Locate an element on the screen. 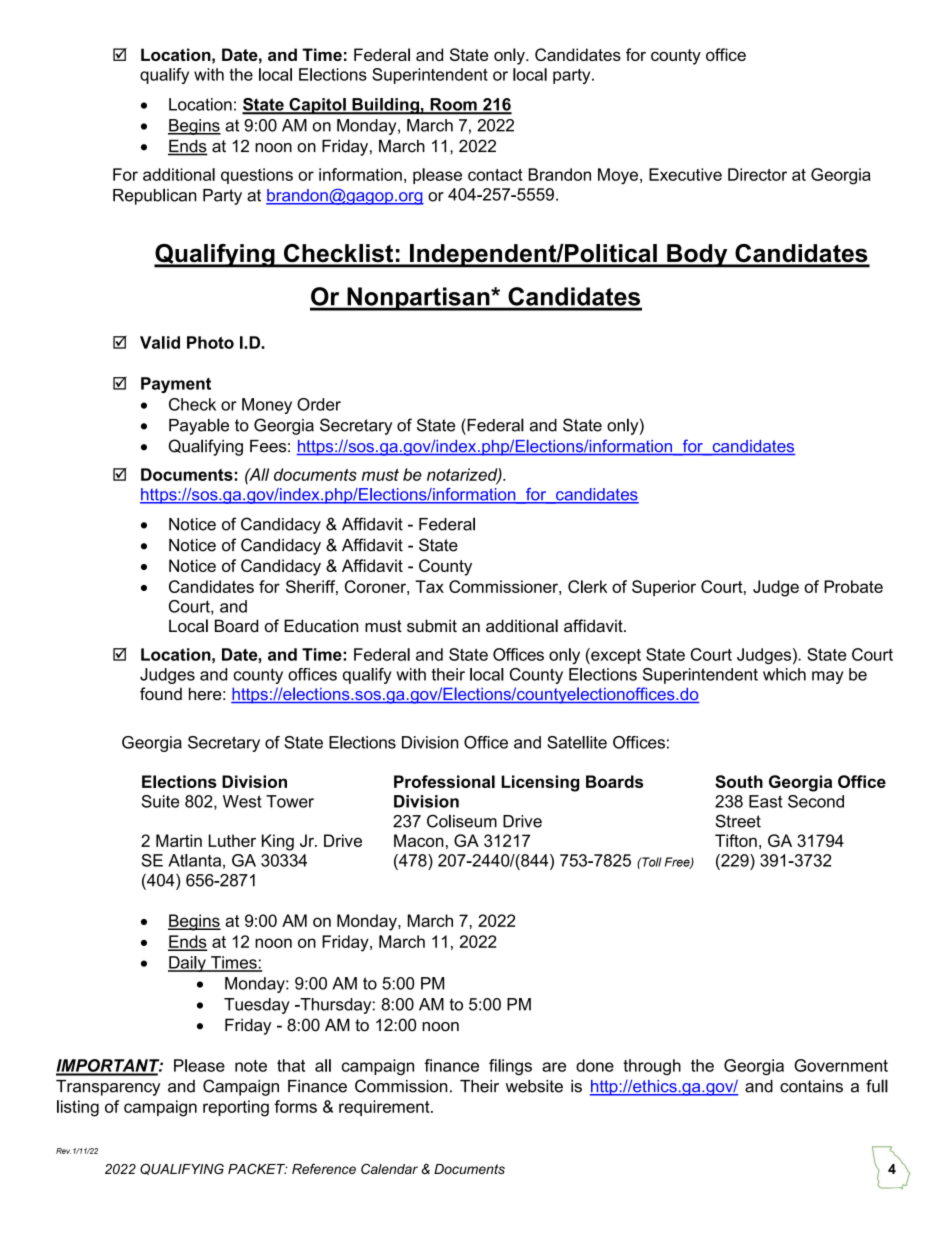 The height and width of the screenshot is (1233, 952). website is located at coordinates (534, 1086).
